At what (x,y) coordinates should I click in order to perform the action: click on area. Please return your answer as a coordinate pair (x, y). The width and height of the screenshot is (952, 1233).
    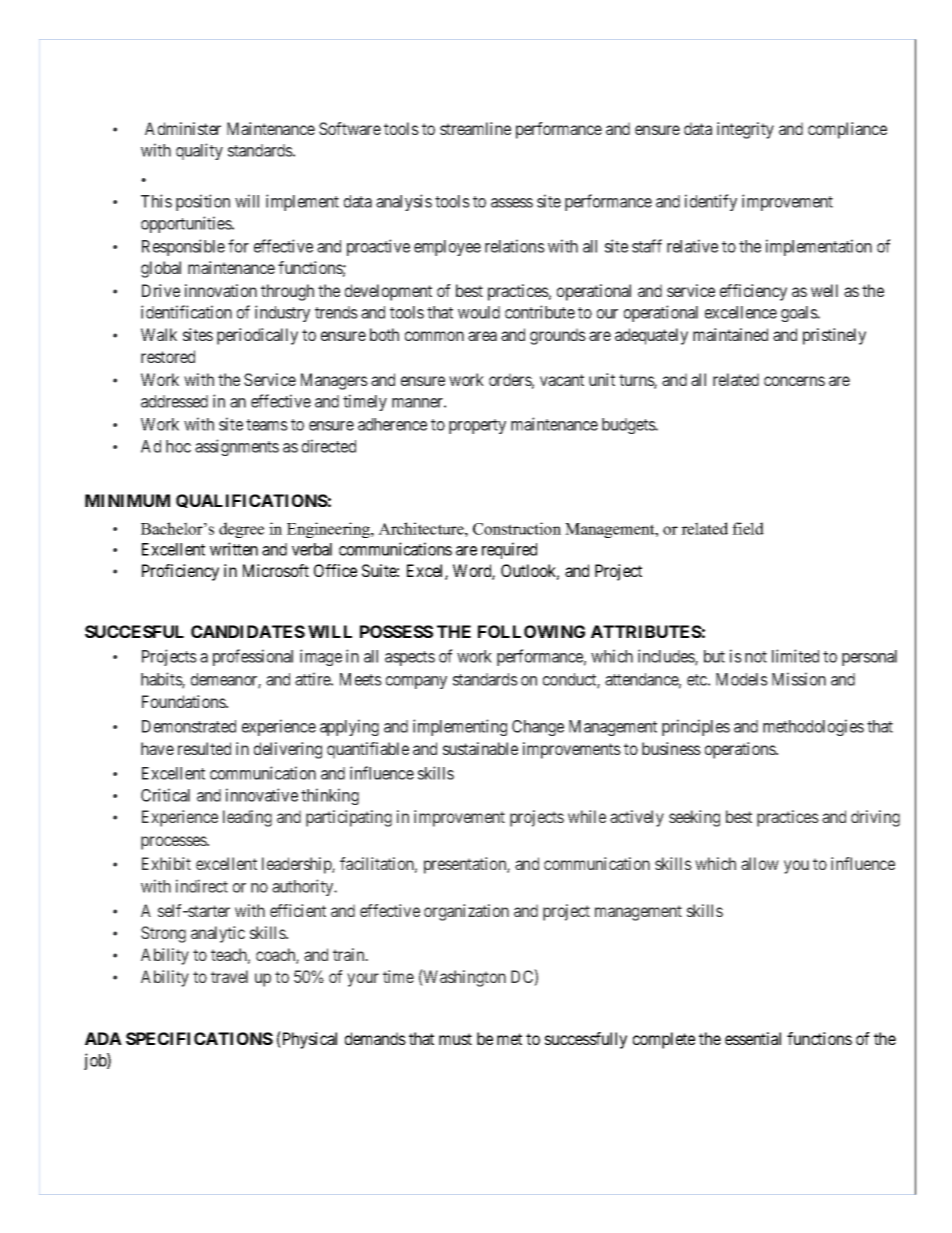
    Looking at the image, I should click on (482, 336).
